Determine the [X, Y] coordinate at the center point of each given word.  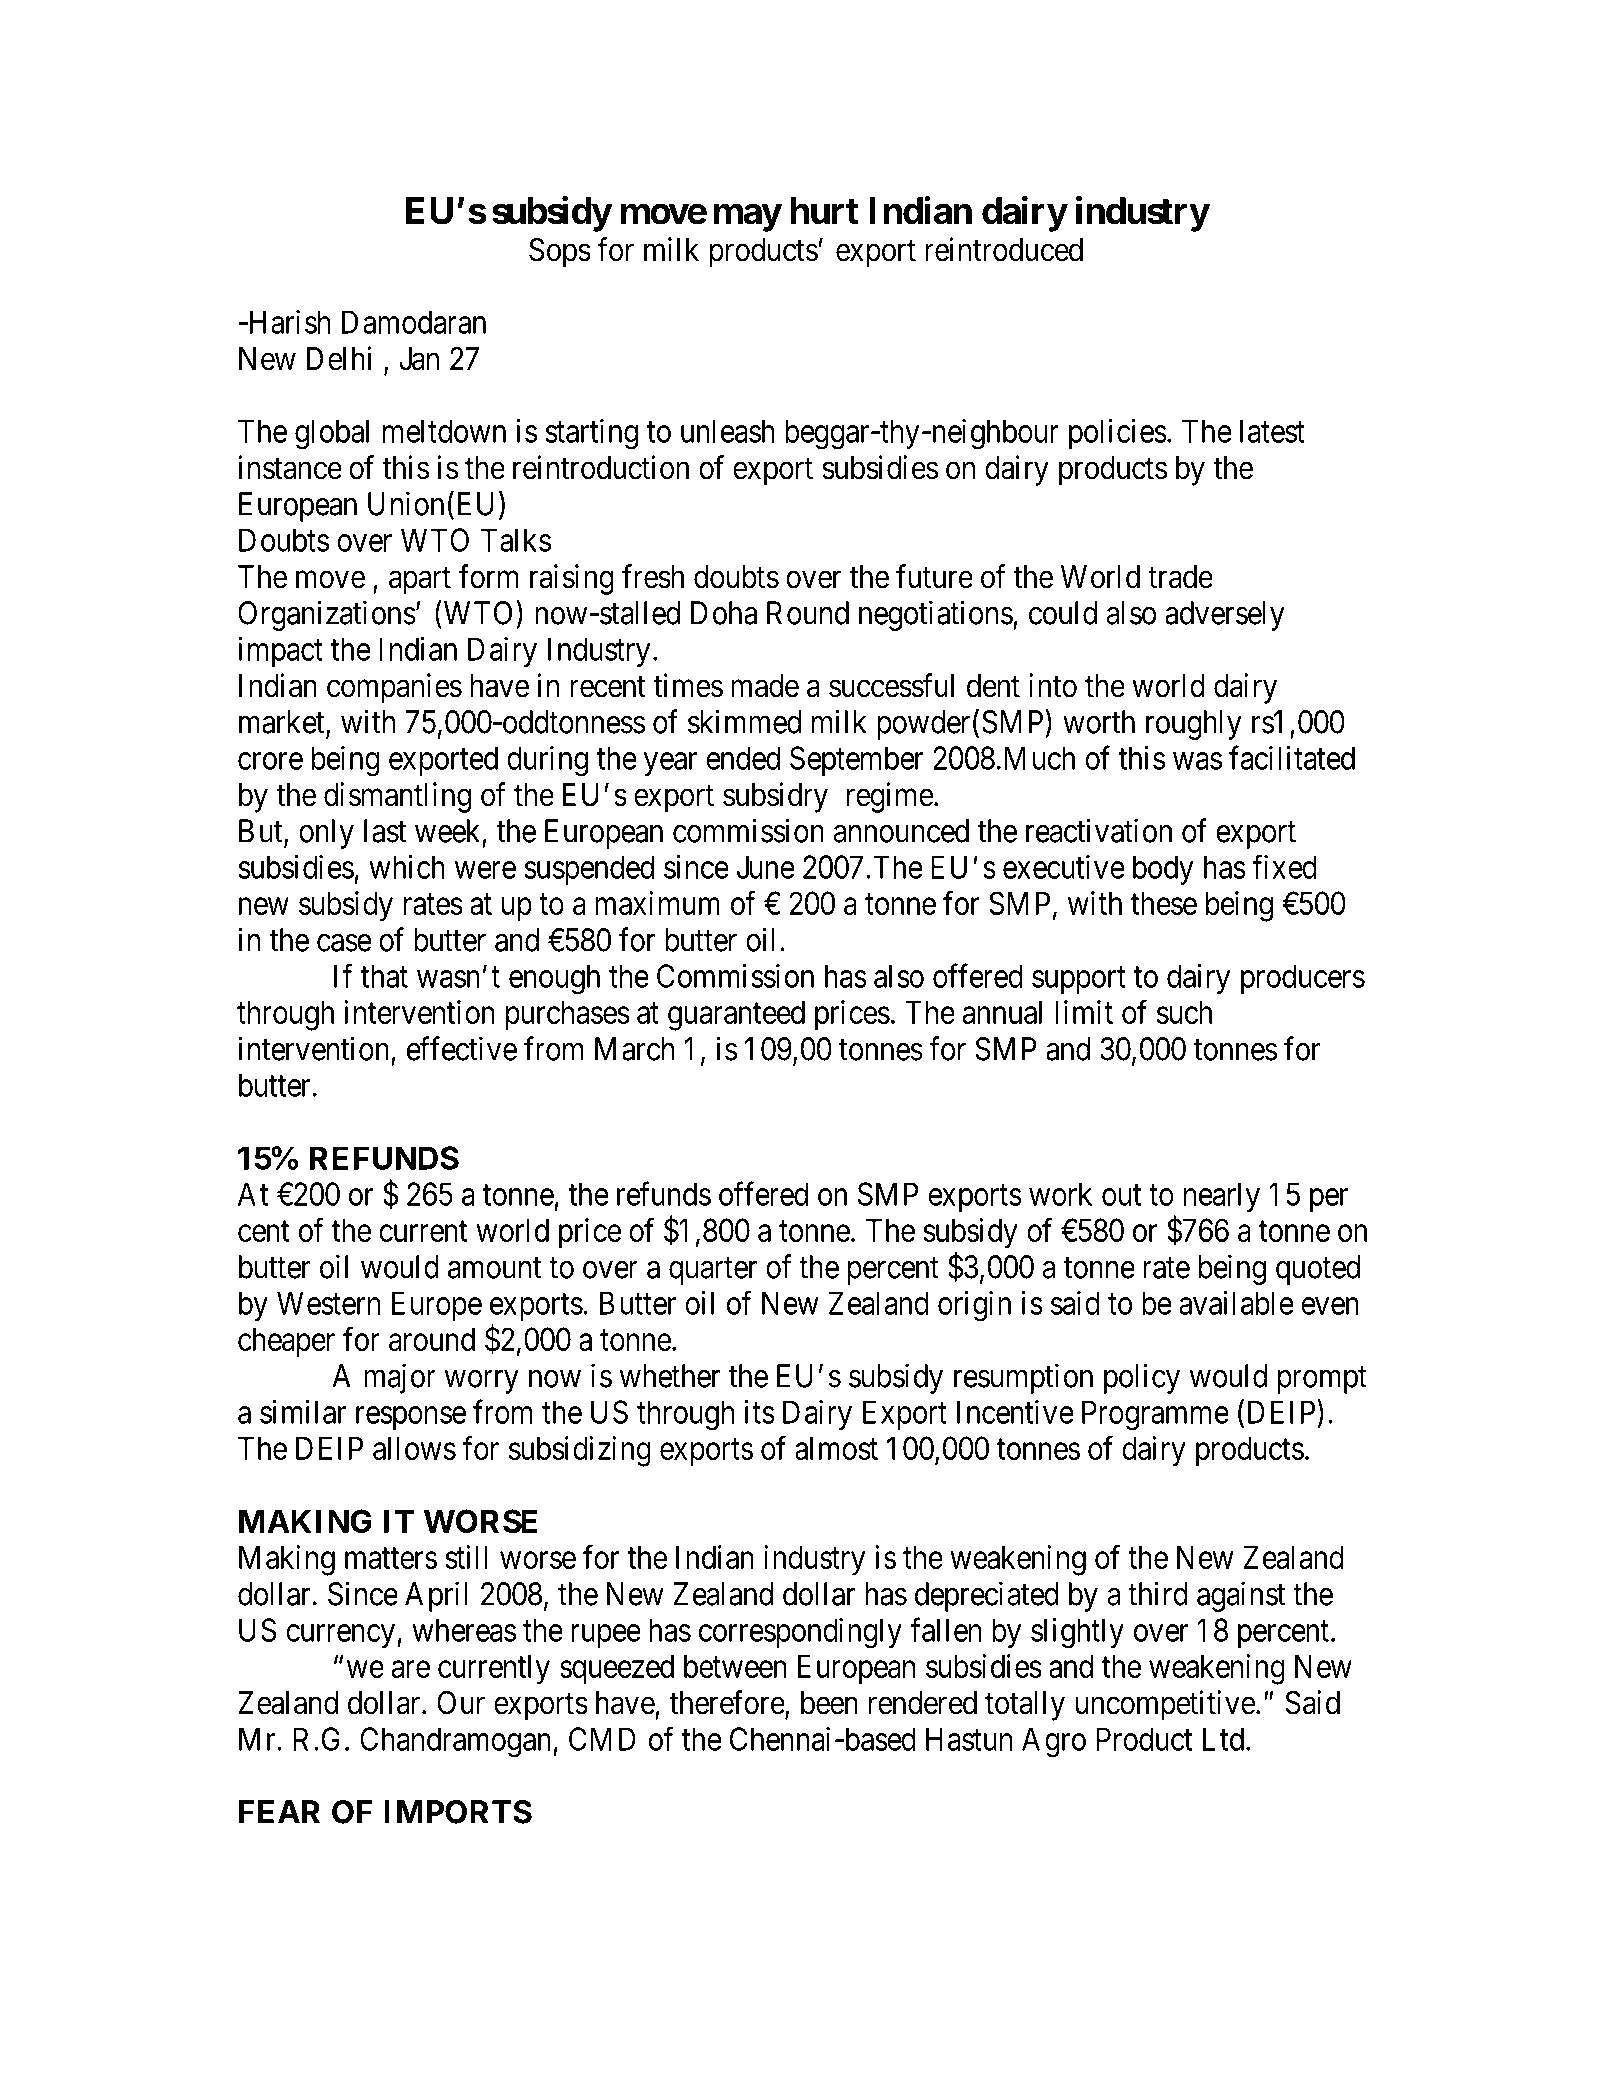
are [410, 1669]
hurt [824, 211]
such [1184, 1012]
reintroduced [1004, 249]
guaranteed [736, 1015]
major [400, 1378]
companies [394, 688]
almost [836, 1448]
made [765, 686]
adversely [1225, 616]
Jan [419, 359]
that [384, 976]
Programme [1155, 1415]
